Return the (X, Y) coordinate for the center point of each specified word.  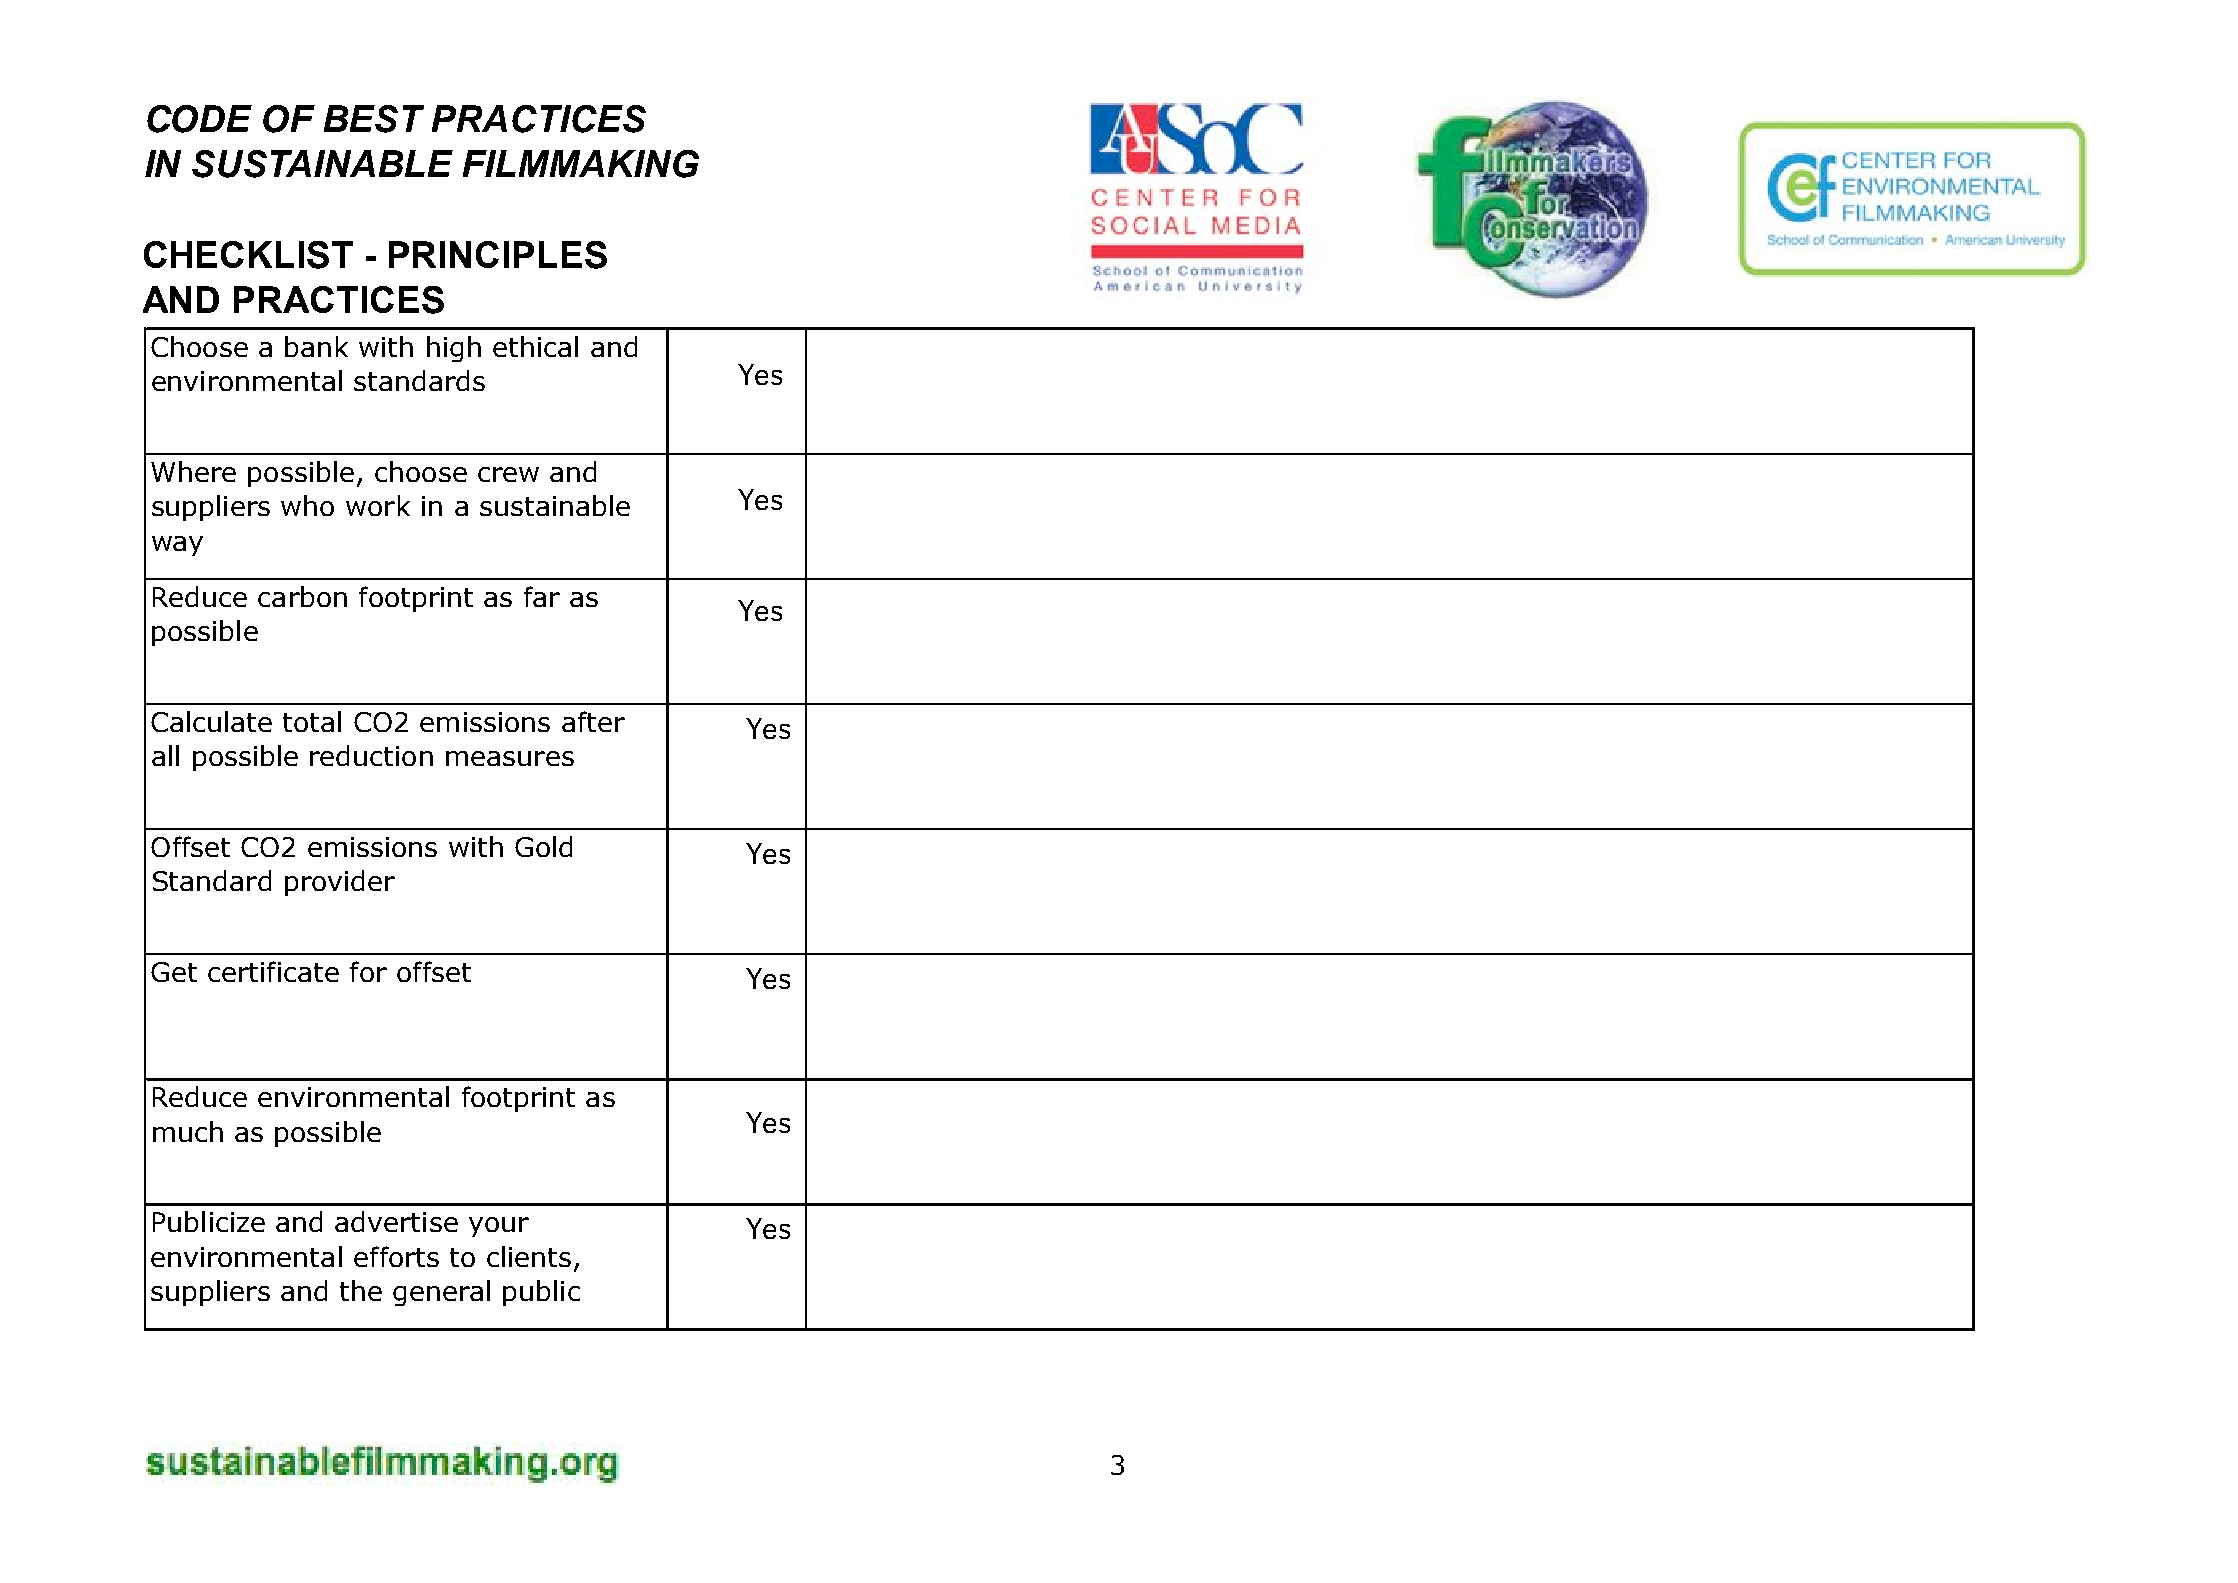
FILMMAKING (581, 164)
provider (340, 883)
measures (510, 758)
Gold (543, 846)
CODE (199, 119)
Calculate (211, 721)
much (188, 1131)
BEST (374, 119)
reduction (371, 755)
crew (508, 474)
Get (174, 972)
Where (193, 471)
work (378, 505)
